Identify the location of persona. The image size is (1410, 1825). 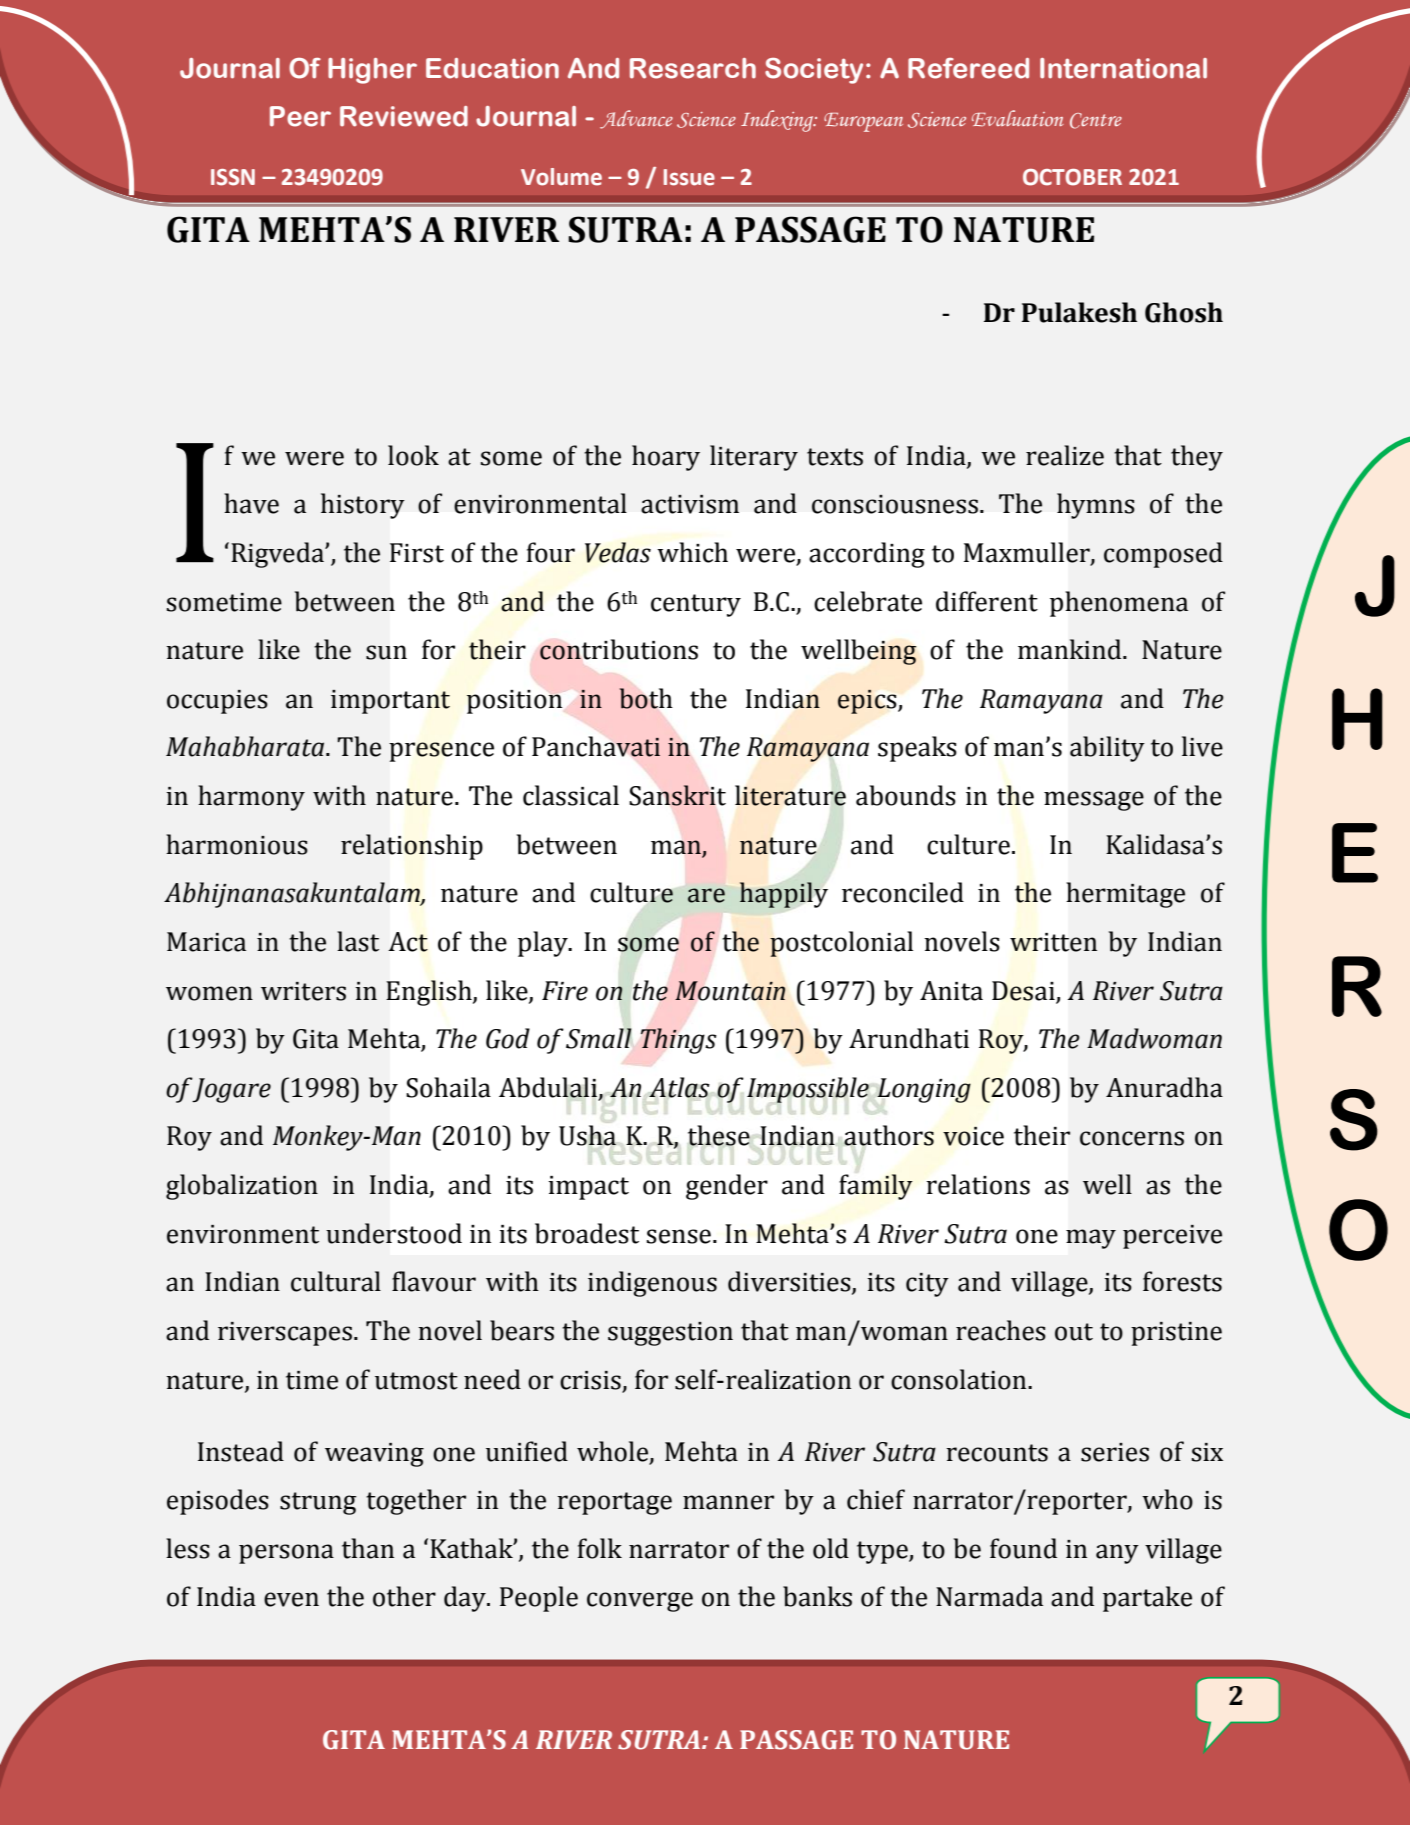
(286, 1554).
